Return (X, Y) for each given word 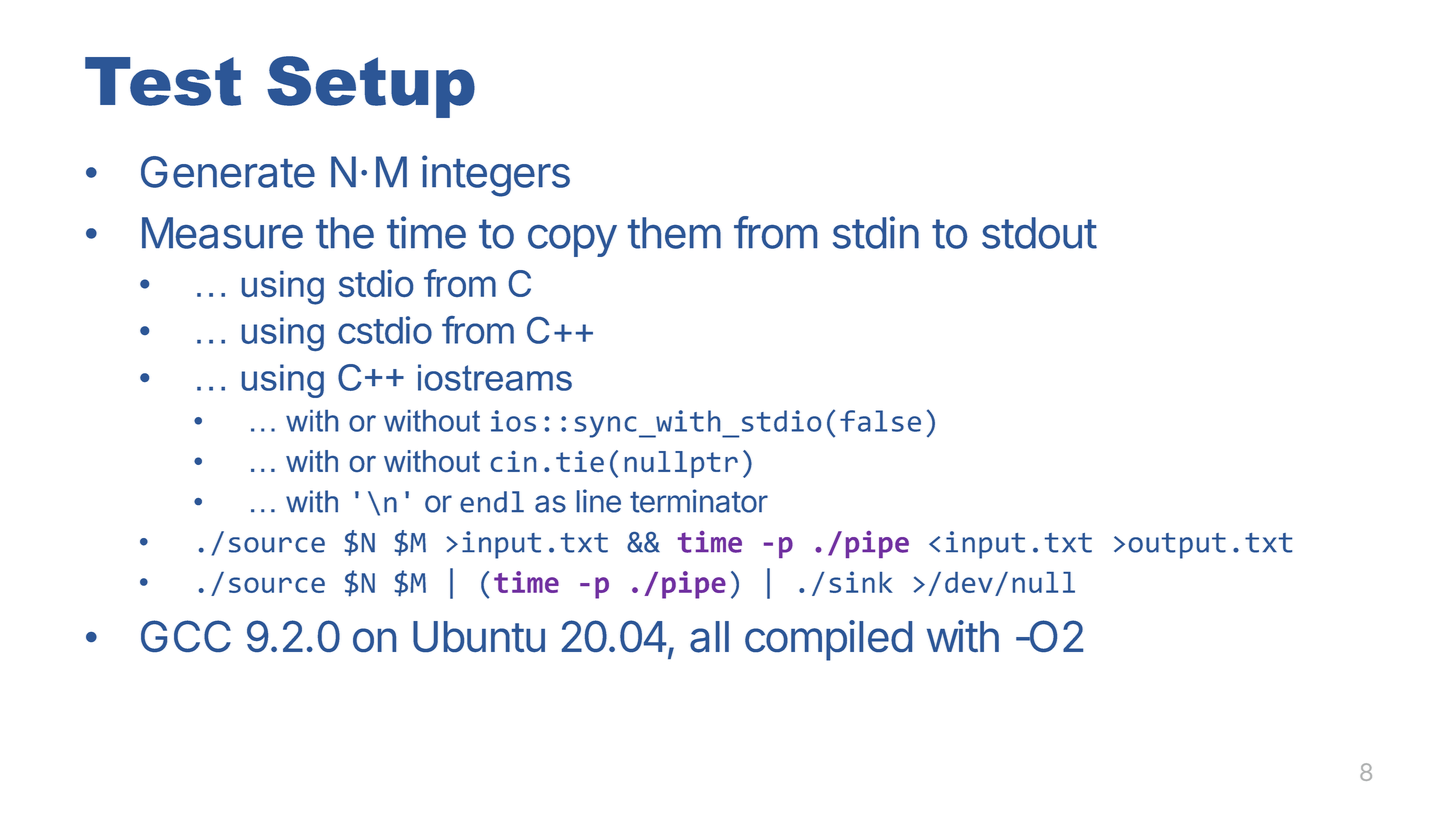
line (599, 501)
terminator (699, 501)
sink (861, 582)
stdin (876, 232)
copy (572, 241)
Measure (222, 233)
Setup (371, 87)
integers (496, 176)
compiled (828, 640)
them (674, 233)
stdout (1039, 233)
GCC (186, 636)
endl (492, 502)
